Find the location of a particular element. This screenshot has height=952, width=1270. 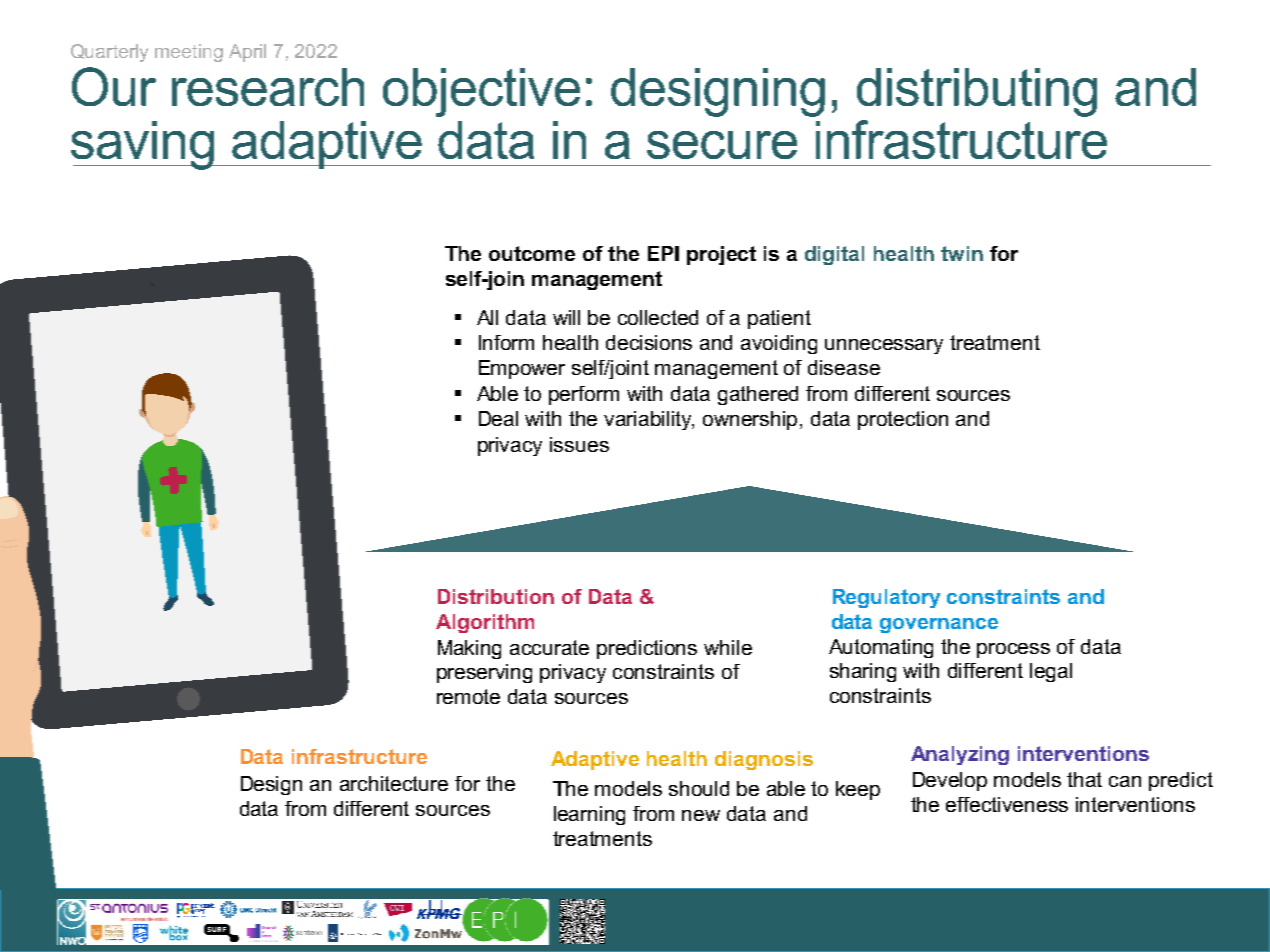

architecture is located at coordinates (394, 783).
